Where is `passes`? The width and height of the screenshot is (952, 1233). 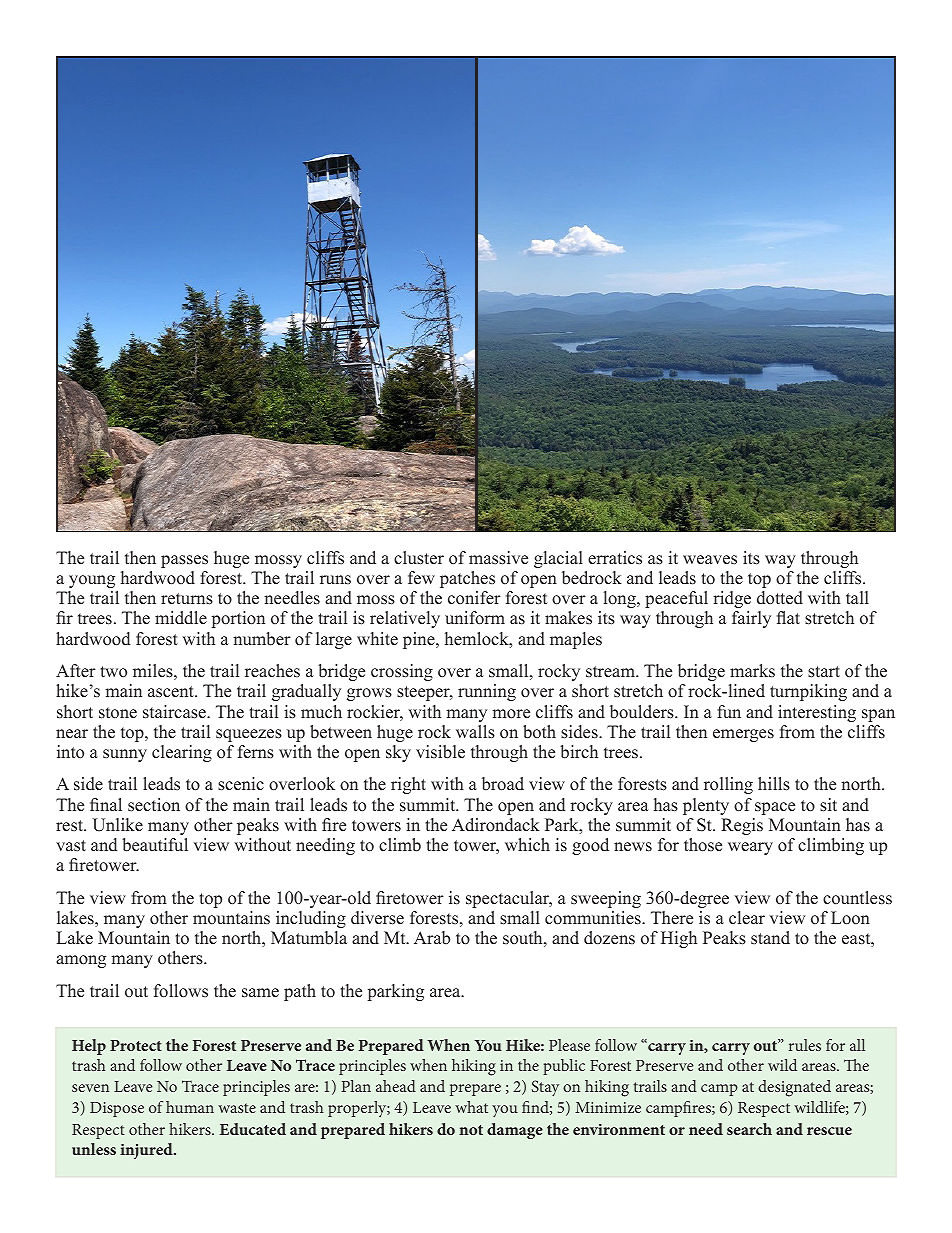
passes is located at coordinates (184, 561).
